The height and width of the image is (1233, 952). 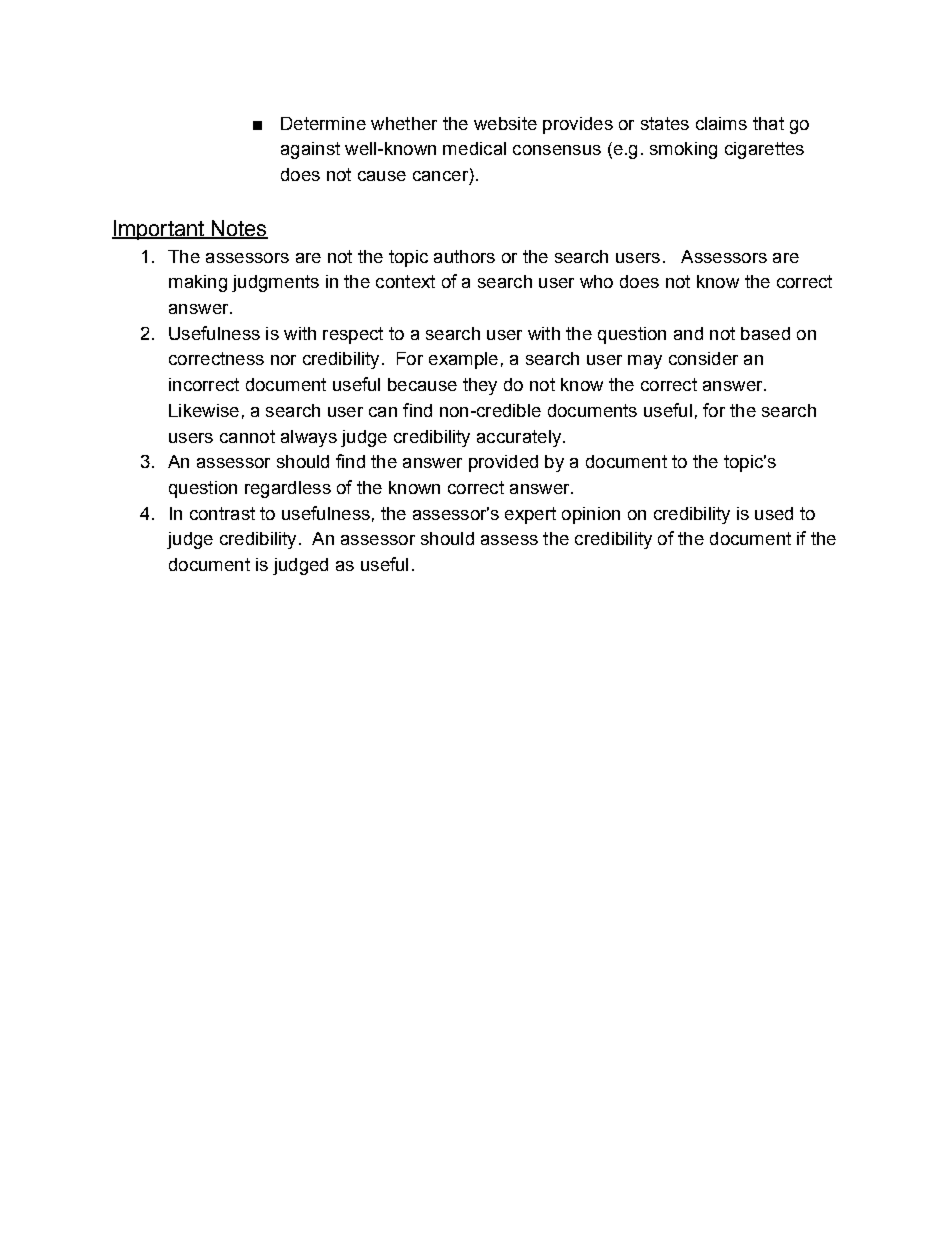 I want to click on medical, so click(x=474, y=148).
